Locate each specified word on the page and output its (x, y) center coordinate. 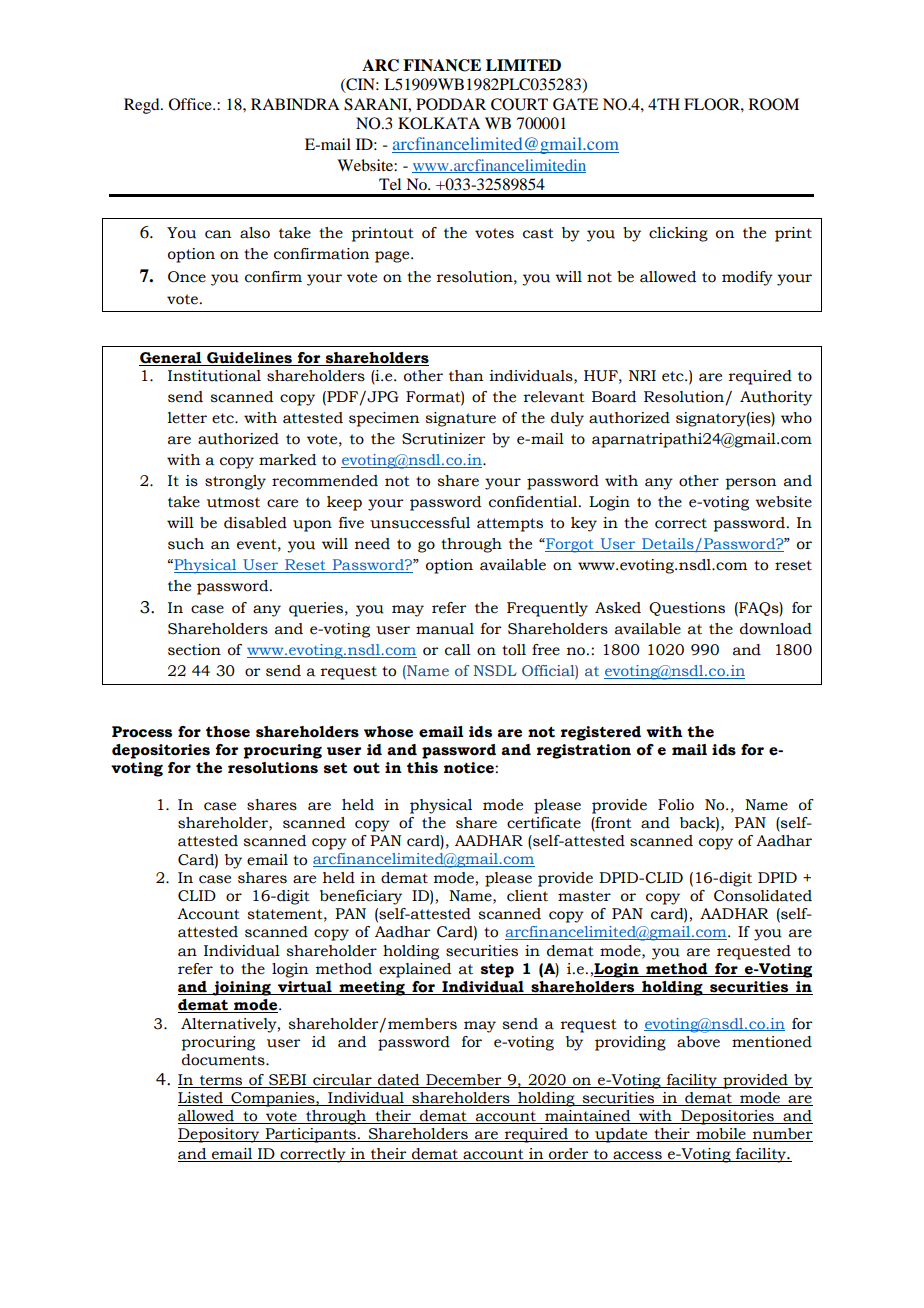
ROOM (774, 104)
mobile (721, 1135)
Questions (687, 609)
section (194, 650)
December (463, 1080)
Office (191, 104)
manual (445, 629)
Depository (220, 1135)
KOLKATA (439, 123)
